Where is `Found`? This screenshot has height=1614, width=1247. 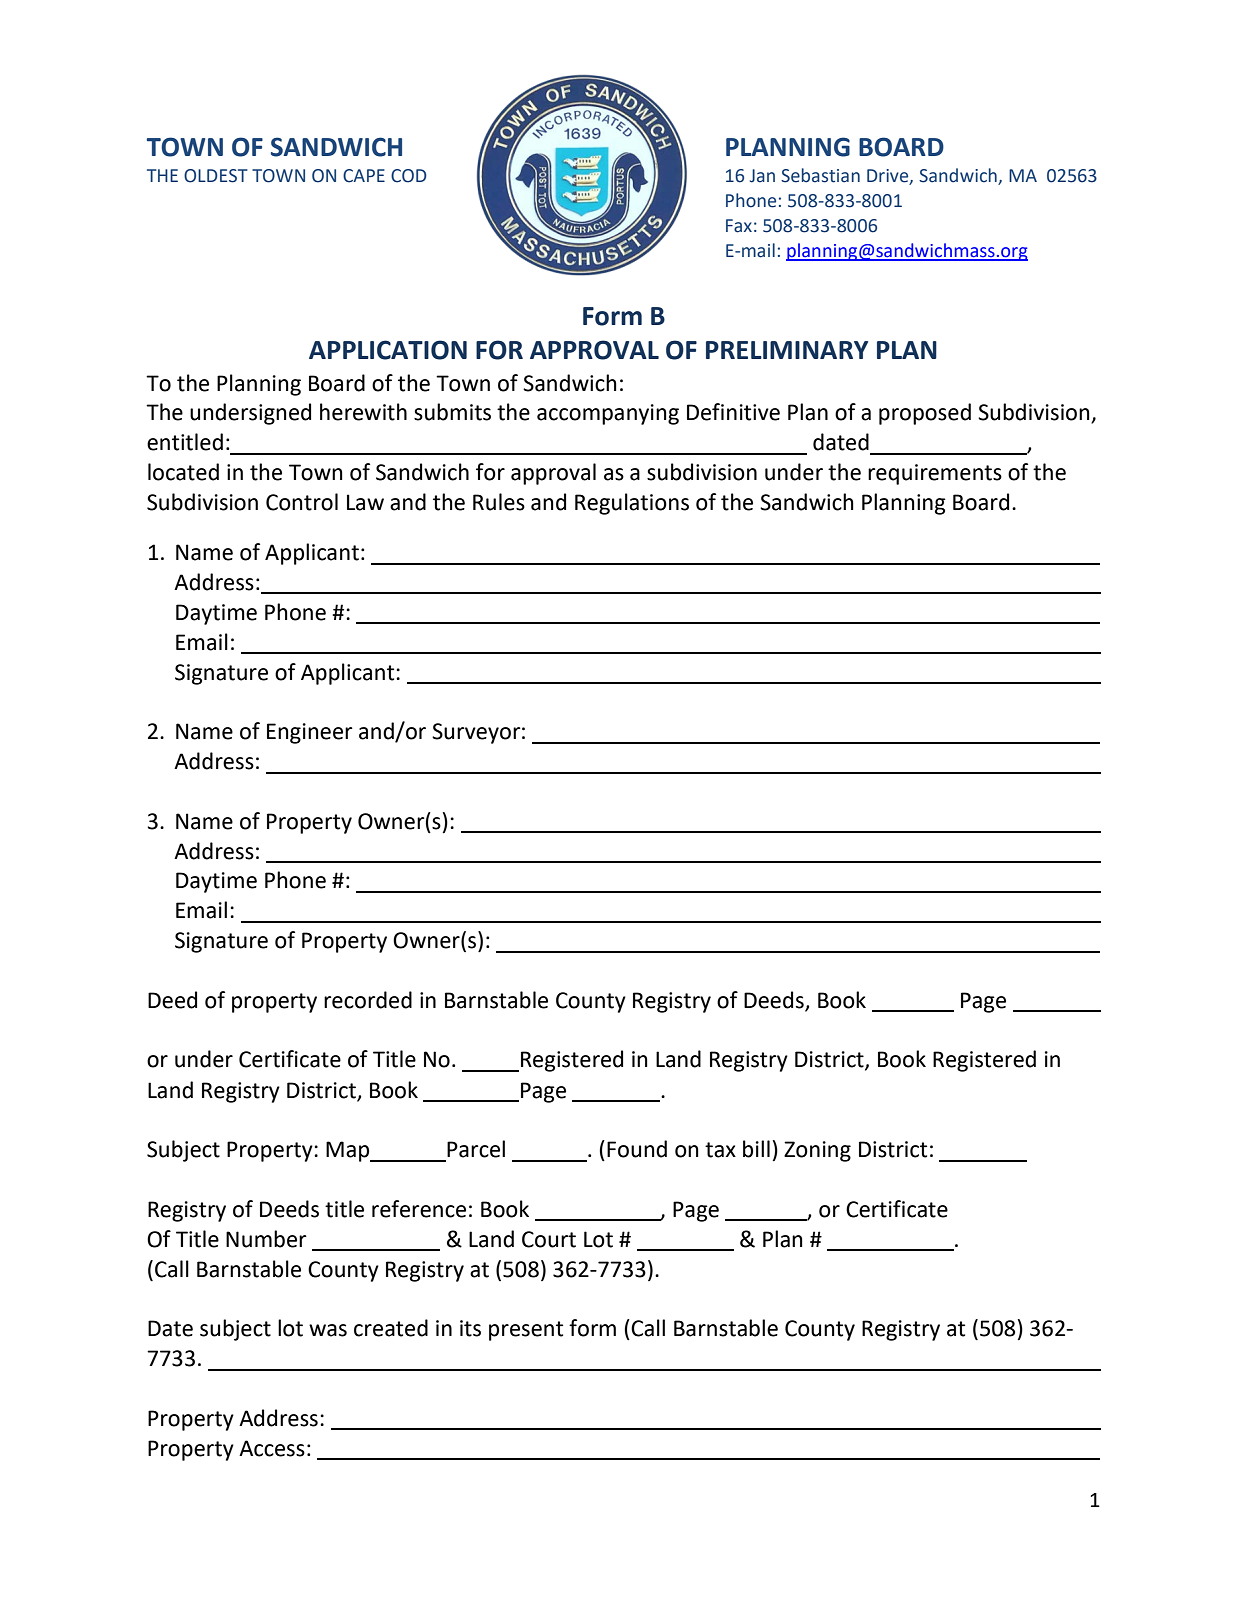
Found is located at coordinates (637, 1149).
